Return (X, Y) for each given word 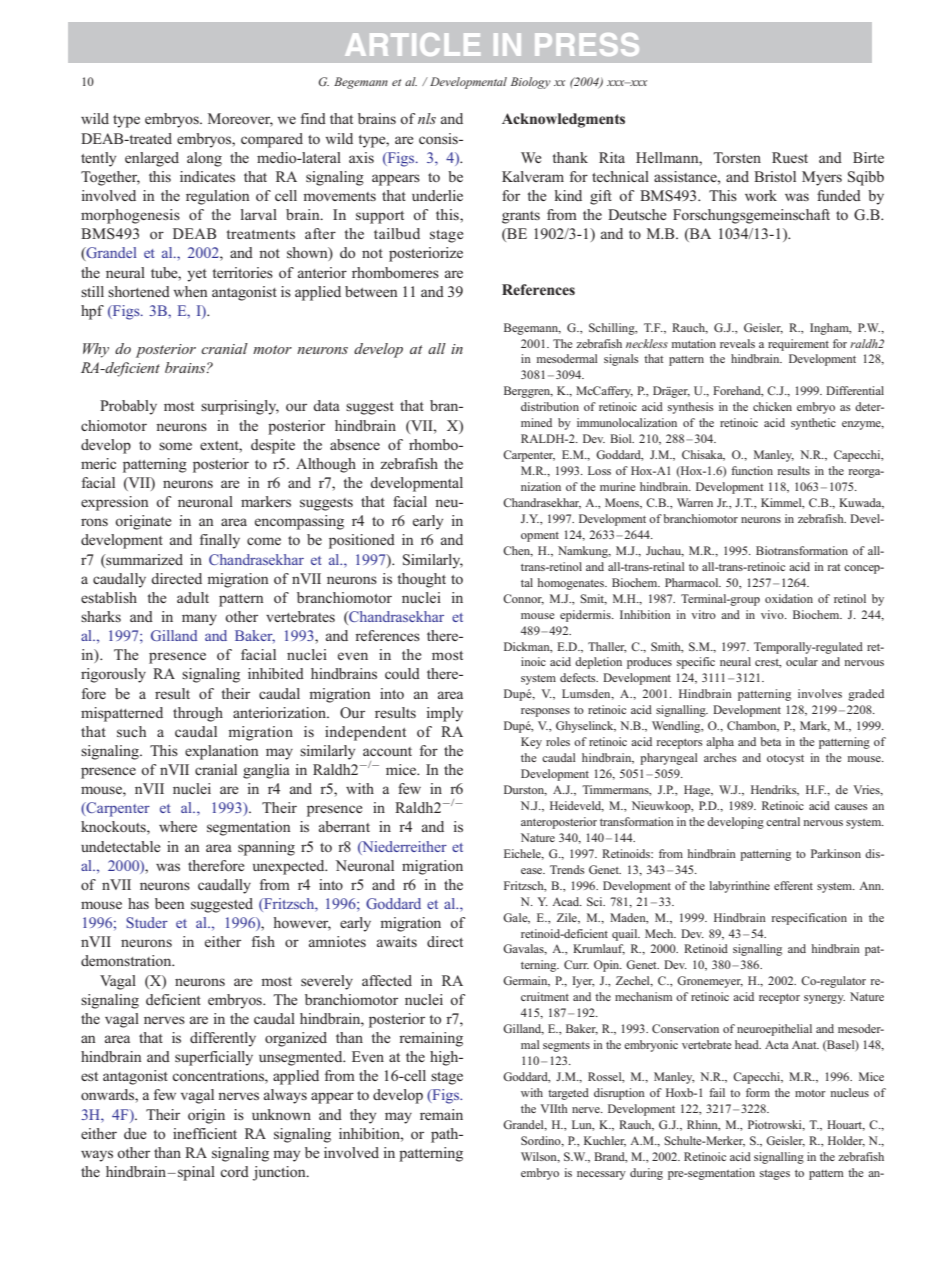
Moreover (240, 120)
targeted (568, 1094)
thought (421, 580)
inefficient (205, 1133)
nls (427, 118)
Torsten (737, 157)
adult (193, 597)
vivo (773, 614)
